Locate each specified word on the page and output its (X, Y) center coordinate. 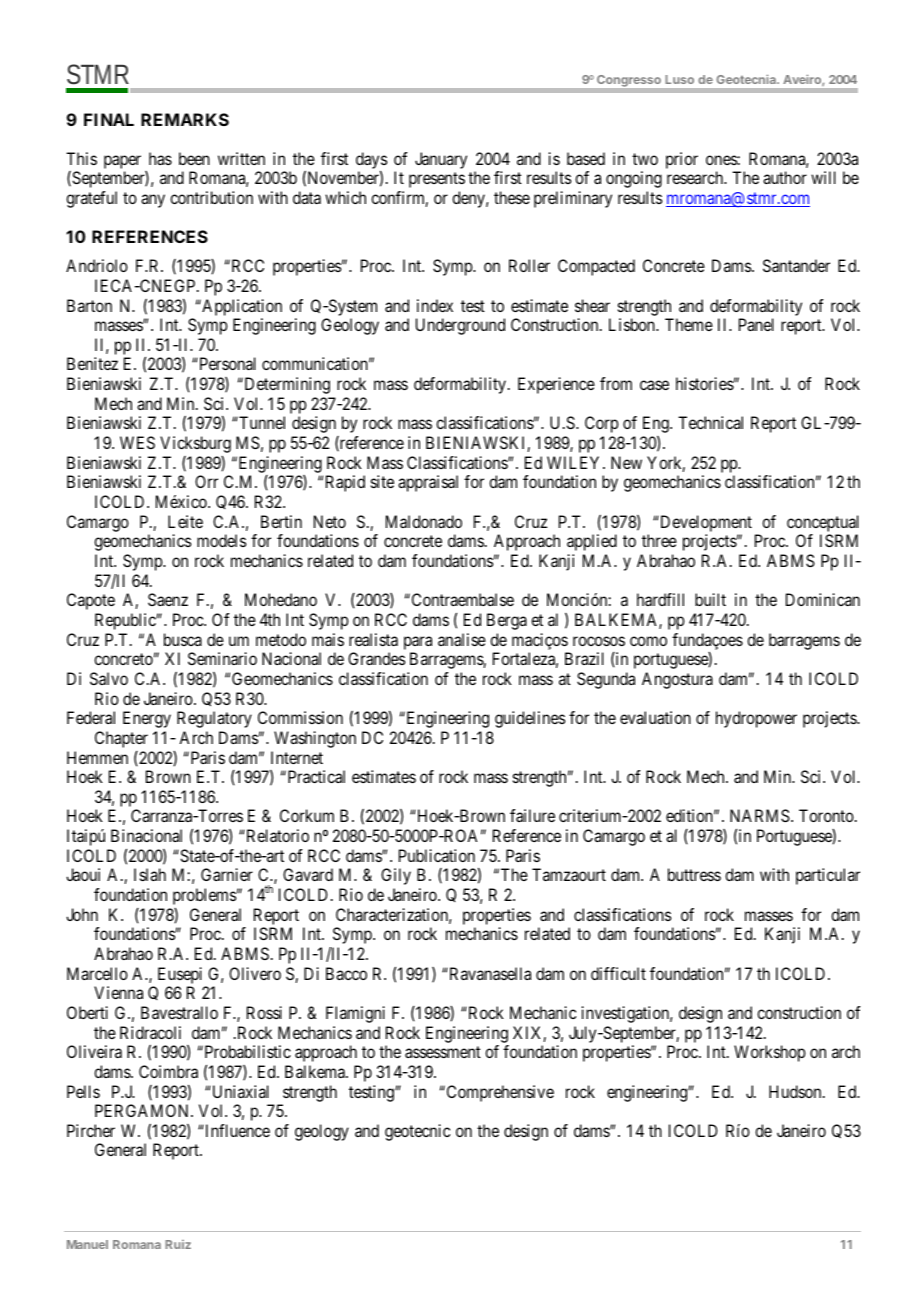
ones (722, 160)
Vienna (118, 992)
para (418, 643)
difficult (618, 973)
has (160, 158)
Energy (147, 719)
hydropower (756, 719)
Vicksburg (195, 444)
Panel (756, 324)
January (441, 160)
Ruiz (178, 1244)
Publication (437, 855)
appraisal (428, 483)
